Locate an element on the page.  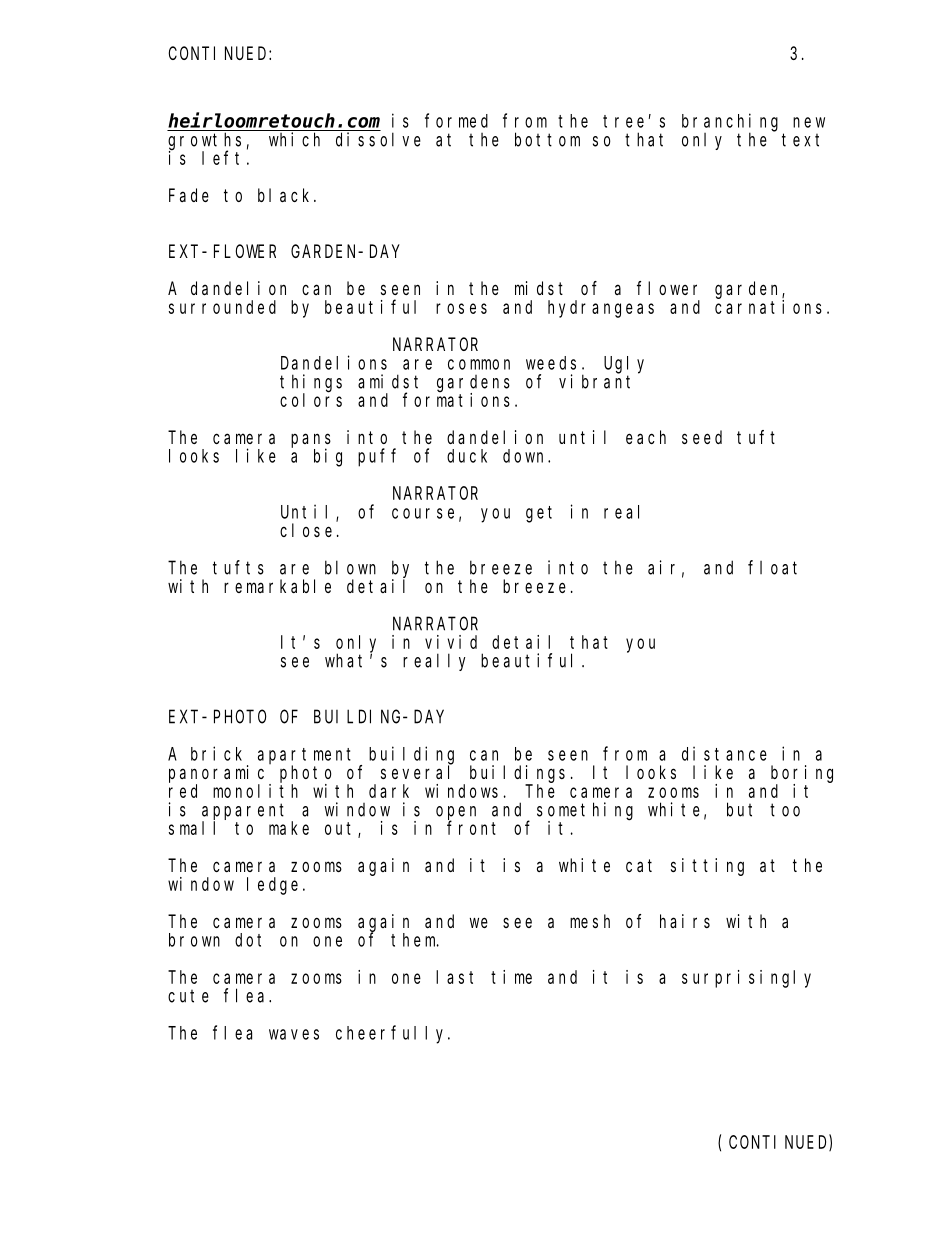
waves is located at coordinates (294, 1034).
